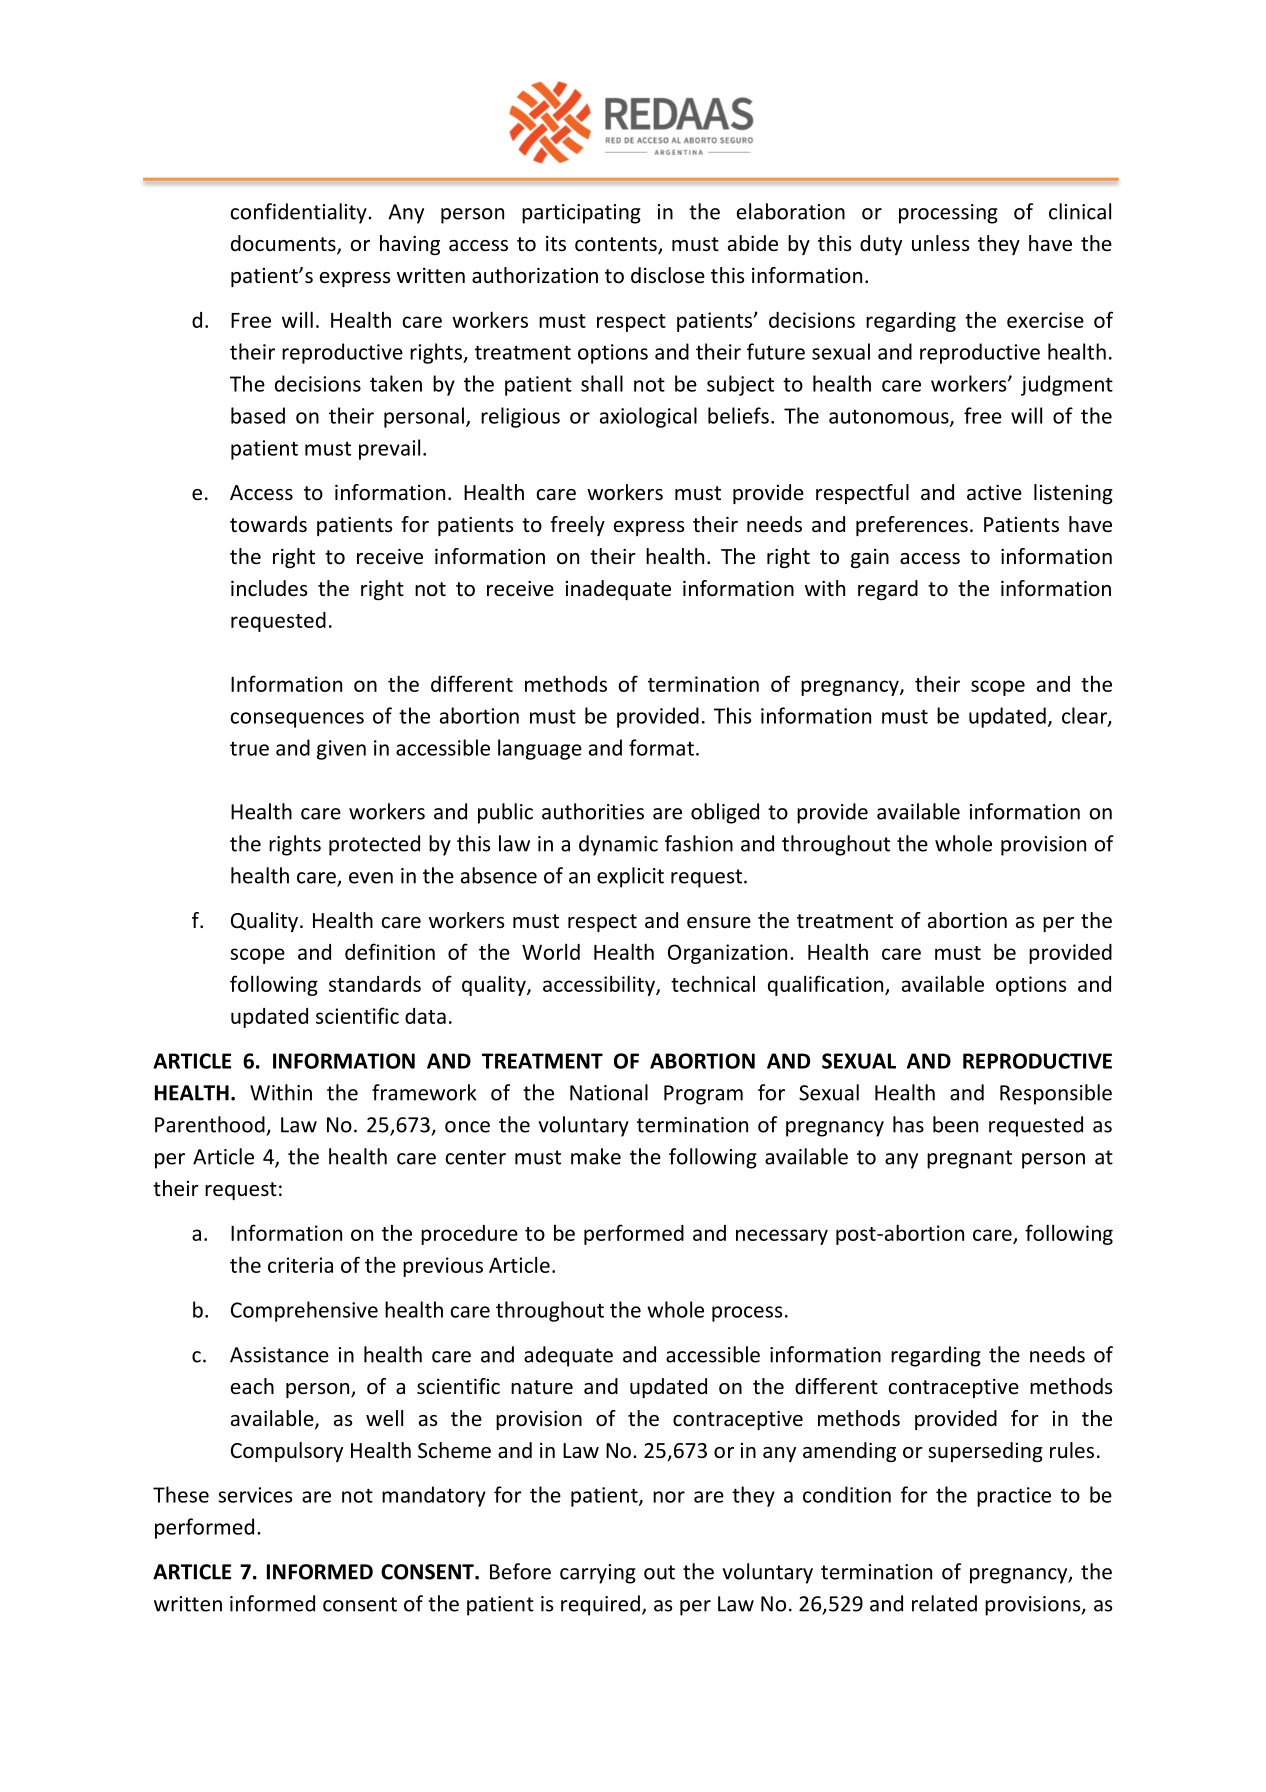  What do you see at coordinates (944, 1603) in the image?
I see `related` at bounding box center [944, 1603].
